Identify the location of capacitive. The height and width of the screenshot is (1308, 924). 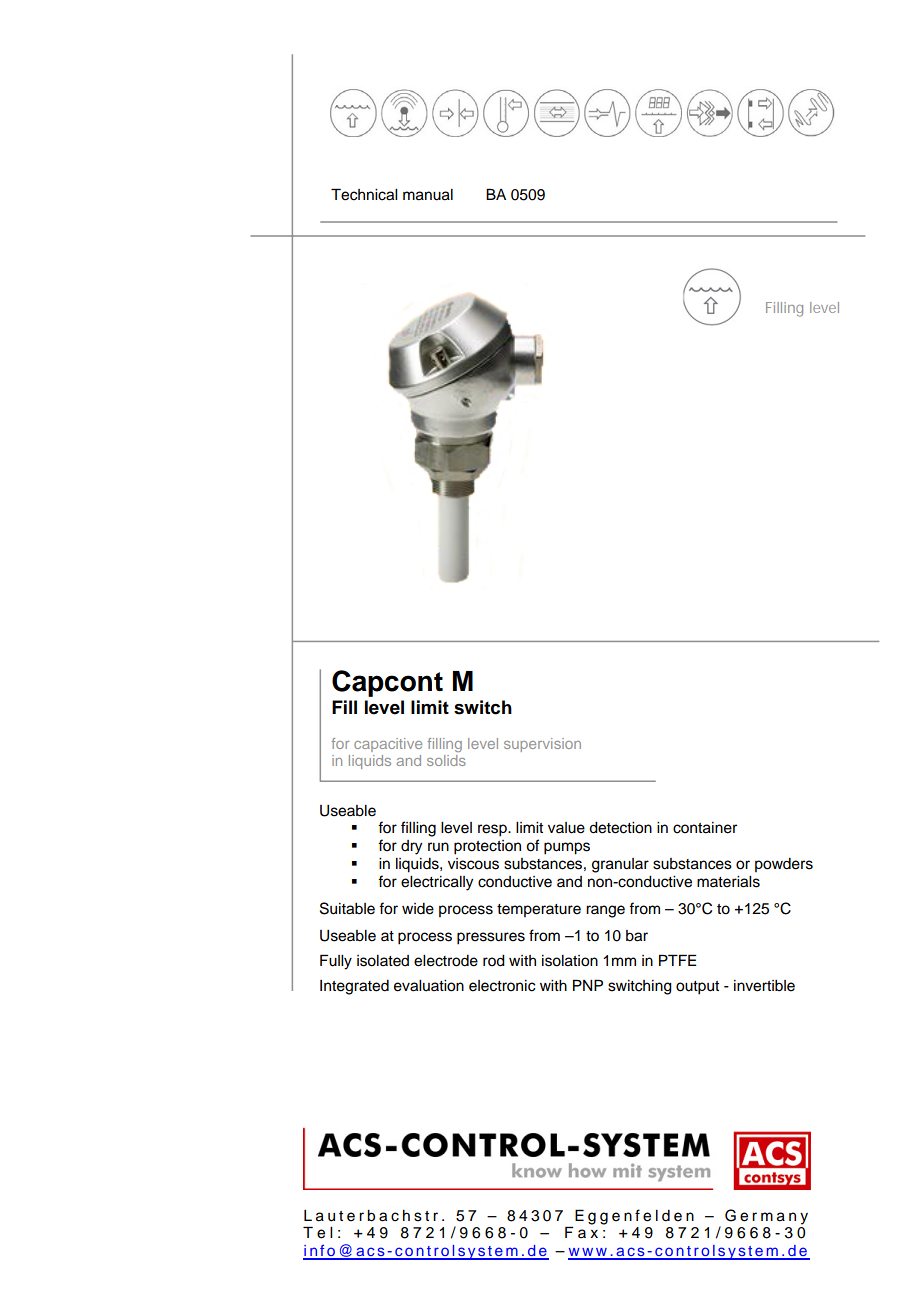
(388, 745).
